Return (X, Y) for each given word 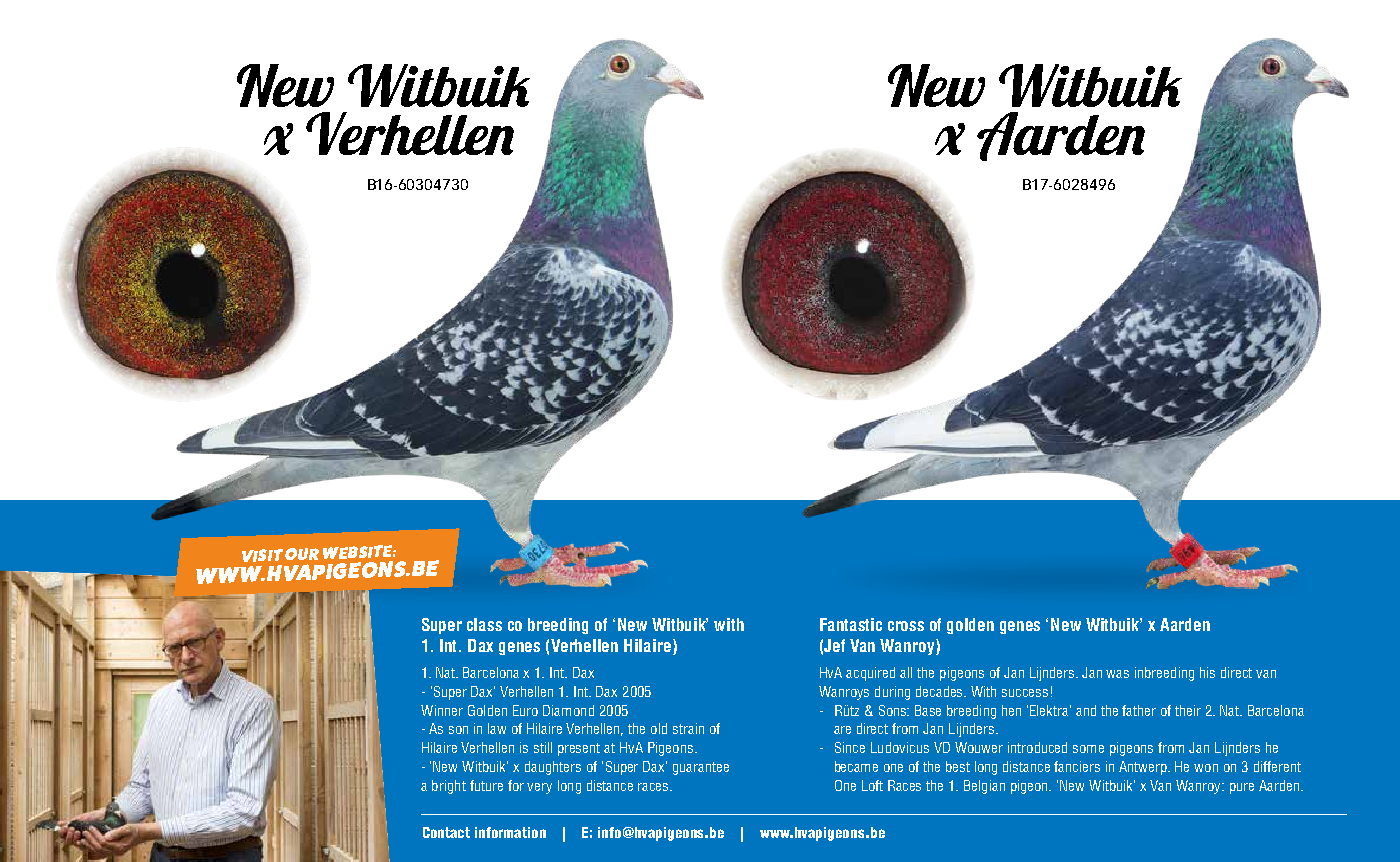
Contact (446, 832)
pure (1242, 788)
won (1206, 768)
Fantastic (851, 624)
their (1188, 710)
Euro (525, 710)
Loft (872, 785)
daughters (553, 768)
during (892, 693)
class (484, 624)
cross (906, 626)
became (856, 766)
